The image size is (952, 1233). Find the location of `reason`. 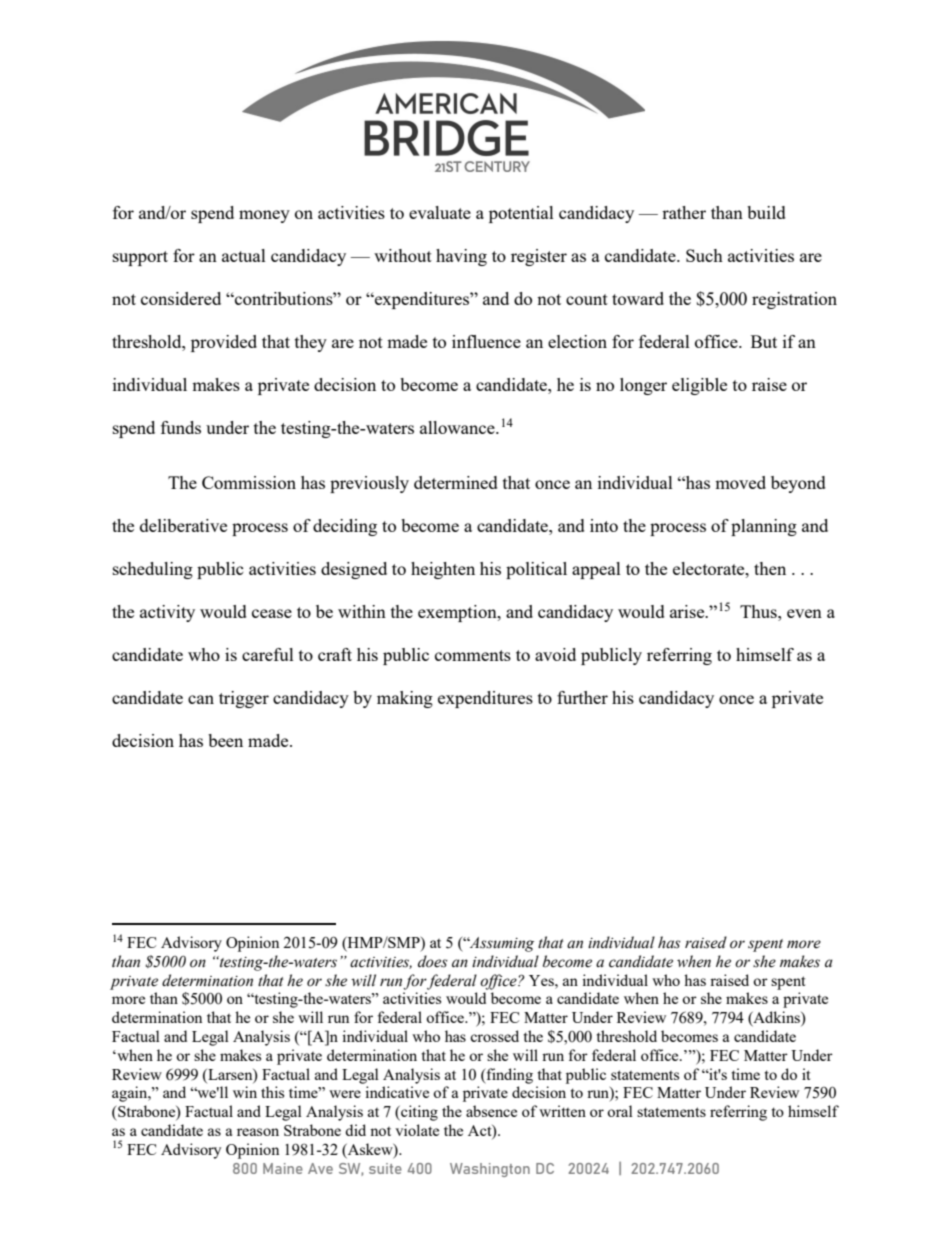

reason is located at coordinates (258, 1132).
